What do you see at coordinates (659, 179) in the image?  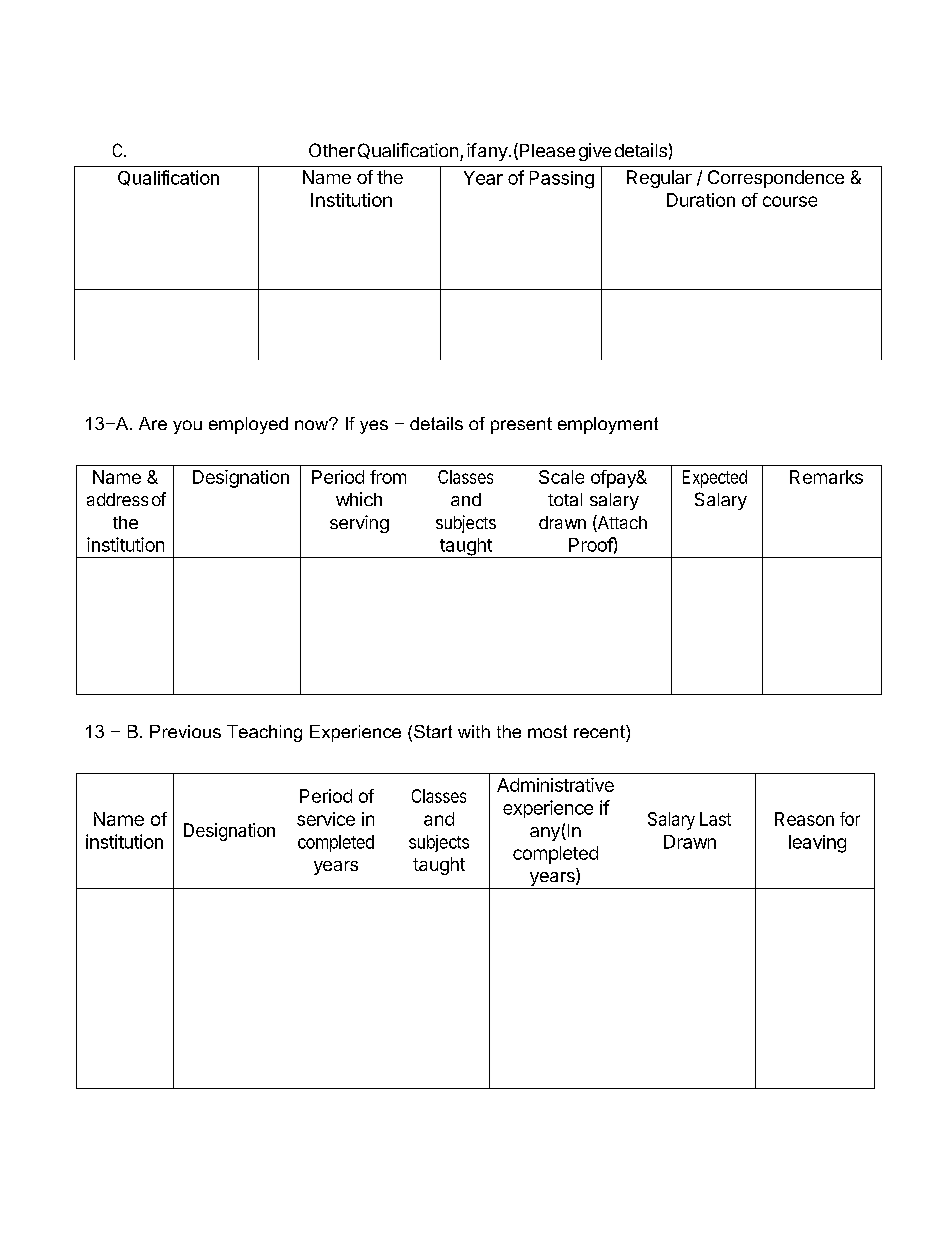 I see `Regular` at bounding box center [659, 179].
